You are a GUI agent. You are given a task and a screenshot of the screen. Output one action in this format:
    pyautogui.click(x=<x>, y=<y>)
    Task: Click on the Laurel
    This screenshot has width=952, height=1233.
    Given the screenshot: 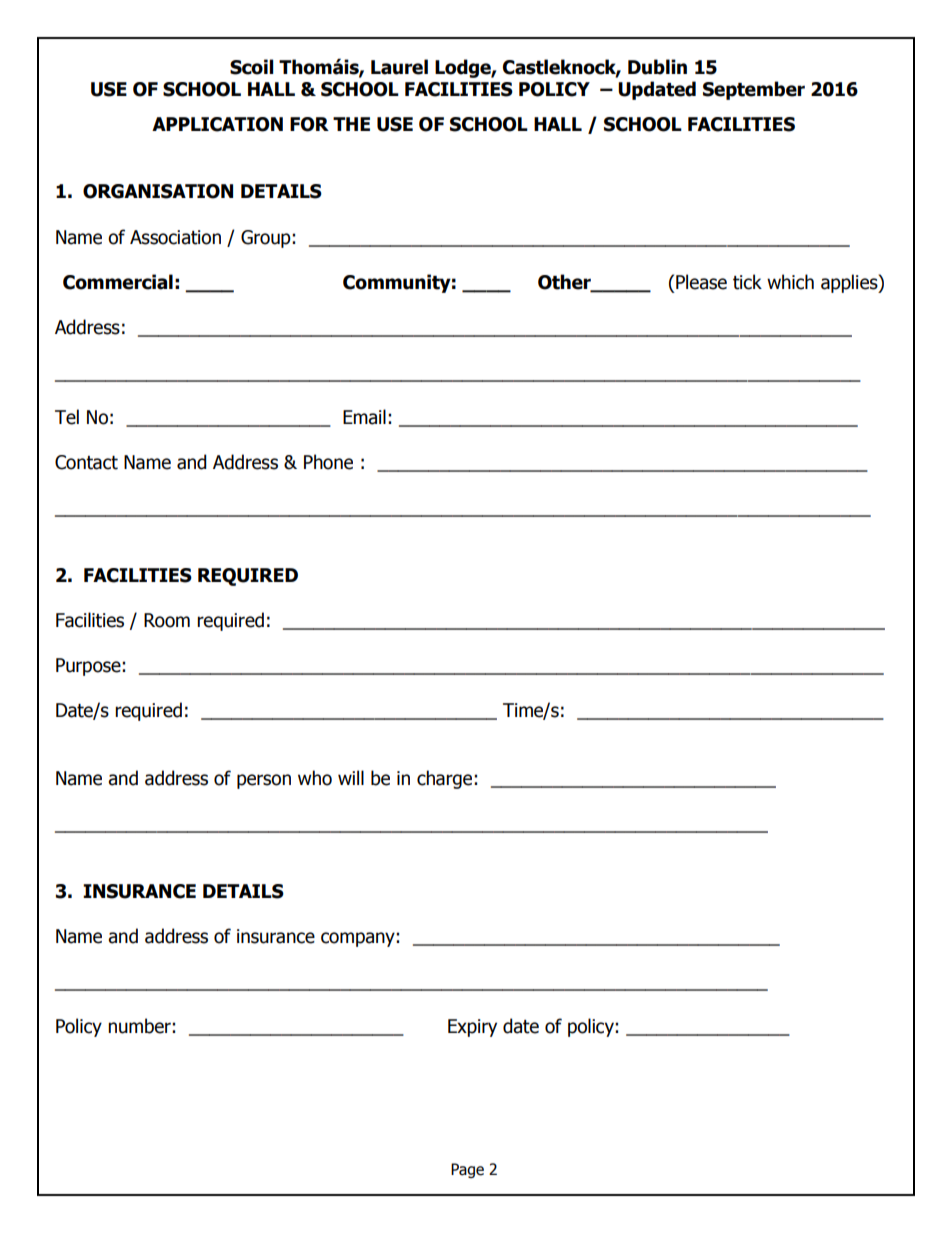 What is the action you would take?
    pyautogui.click(x=399, y=67)
